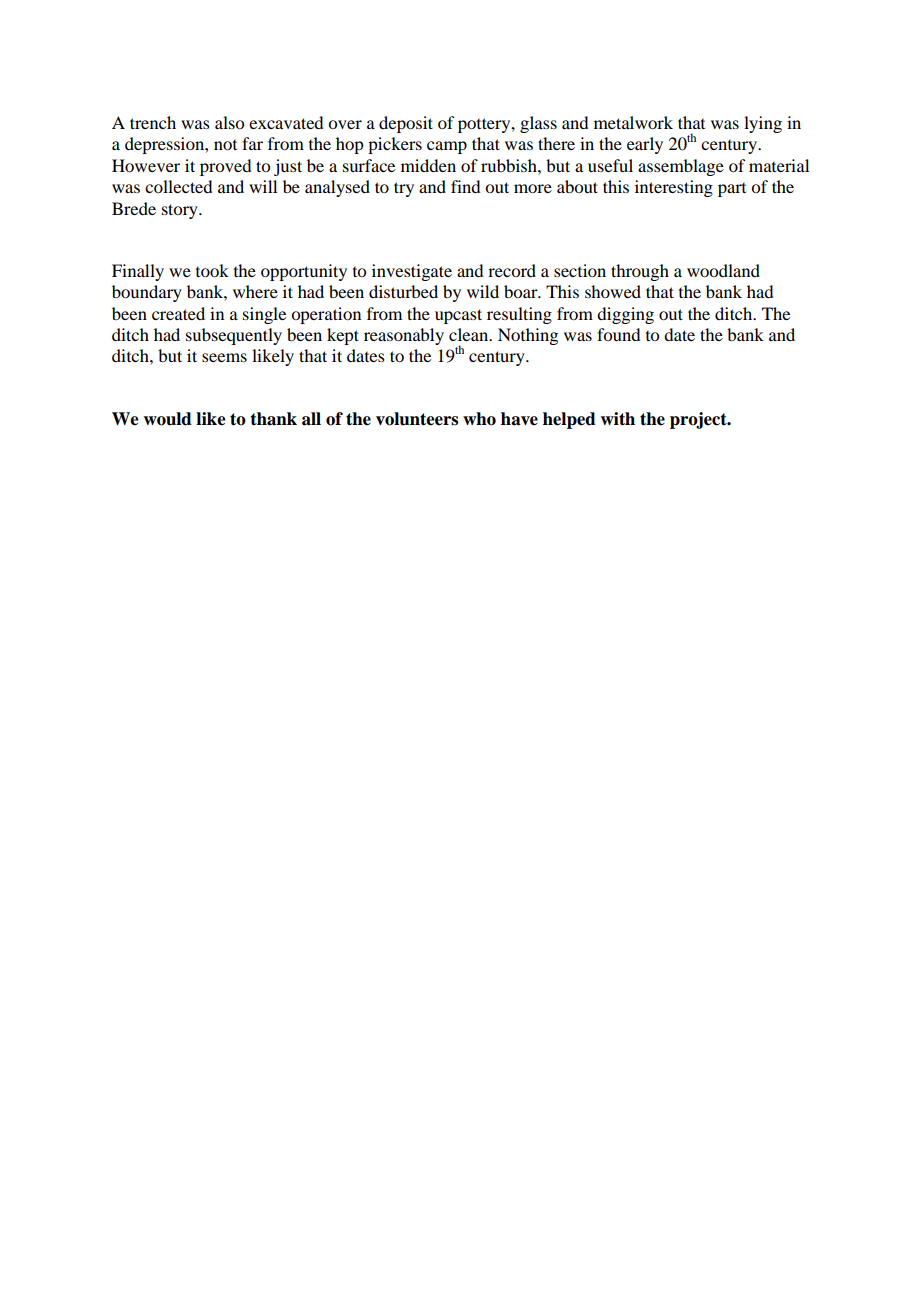  I want to click on story, so click(181, 211).
